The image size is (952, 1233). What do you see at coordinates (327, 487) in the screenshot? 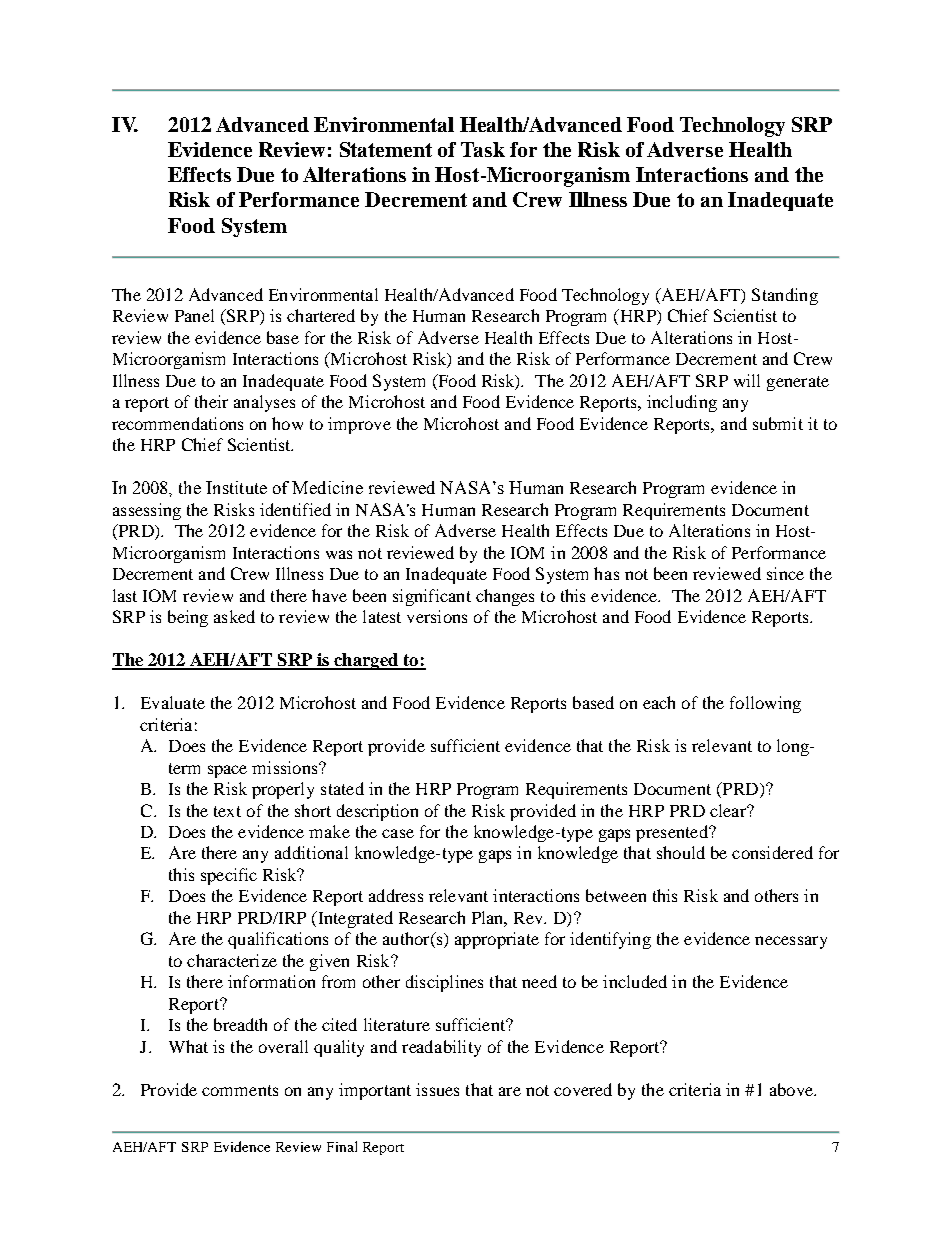
I see `Medicine` at bounding box center [327, 487].
